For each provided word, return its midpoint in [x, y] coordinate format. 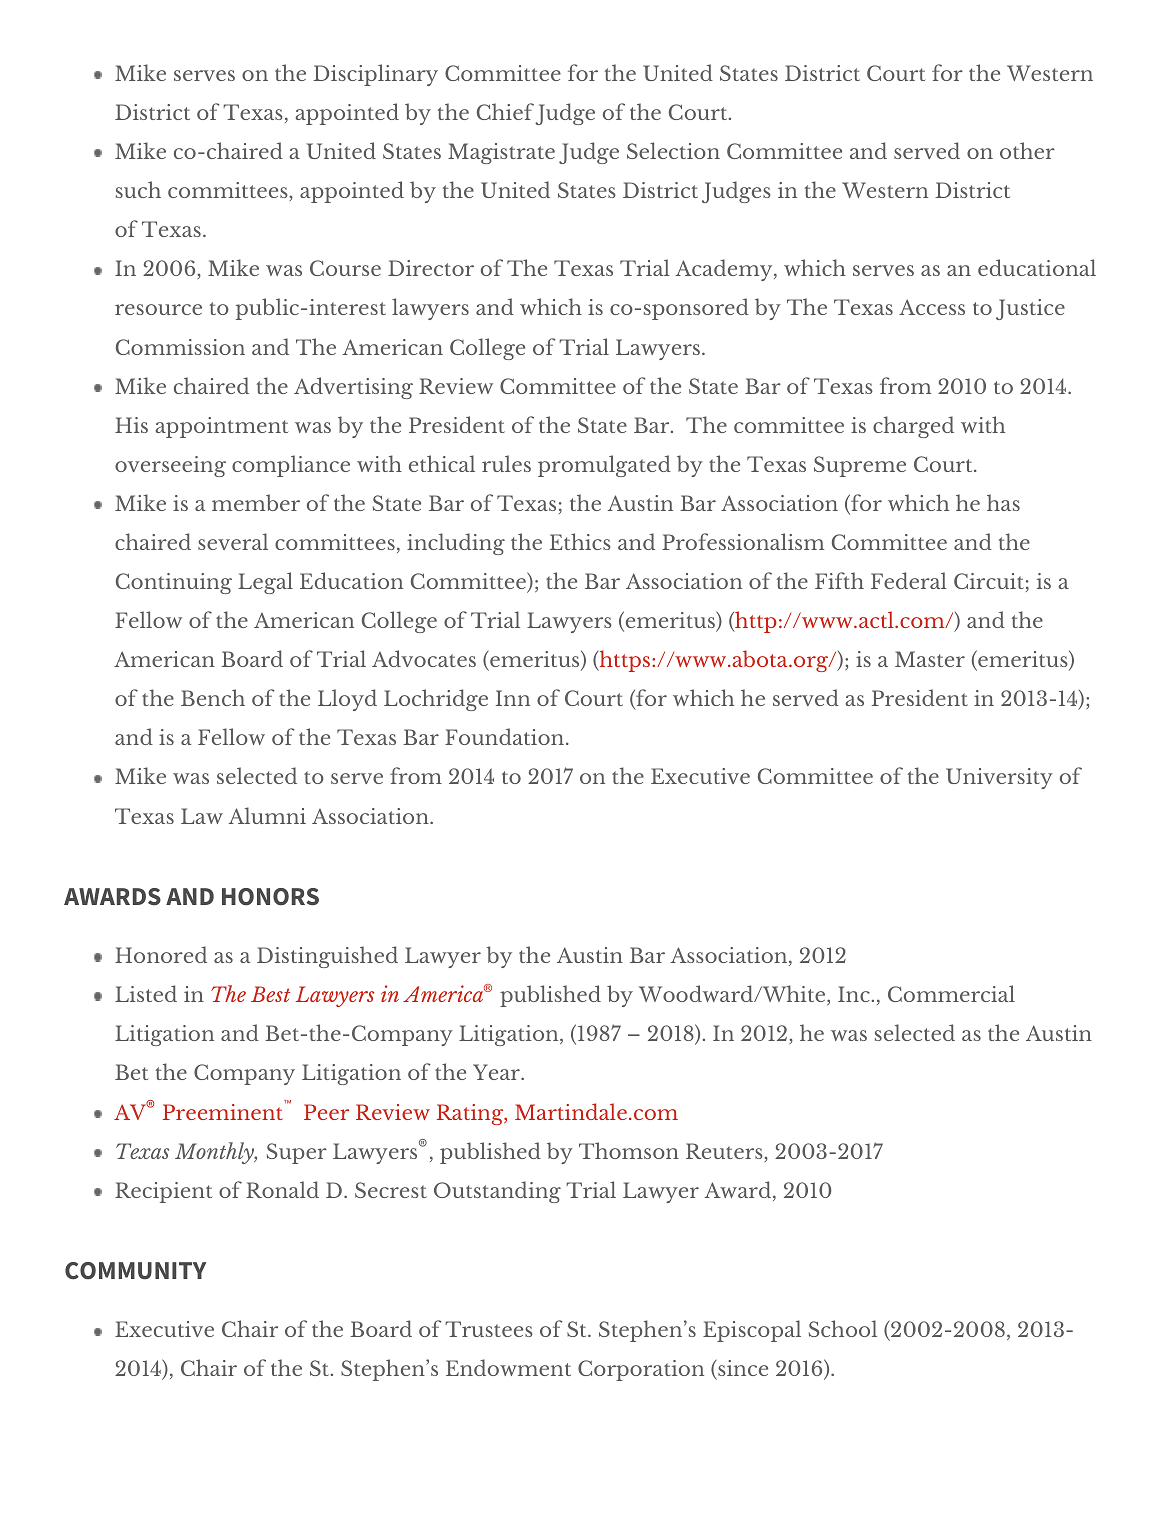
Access [932, 307]
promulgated [604, 466]
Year [497, 1072]
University [999, 778]
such [138, 189]
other [1027, 150]
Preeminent [224, 1110]
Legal [265, 583]
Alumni [267, 815]
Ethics [580, 541]
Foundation [506, 736]
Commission [180, 347]
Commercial [951, 993]
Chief [505, 111]
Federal [909, 580]
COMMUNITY [135, 1271]
